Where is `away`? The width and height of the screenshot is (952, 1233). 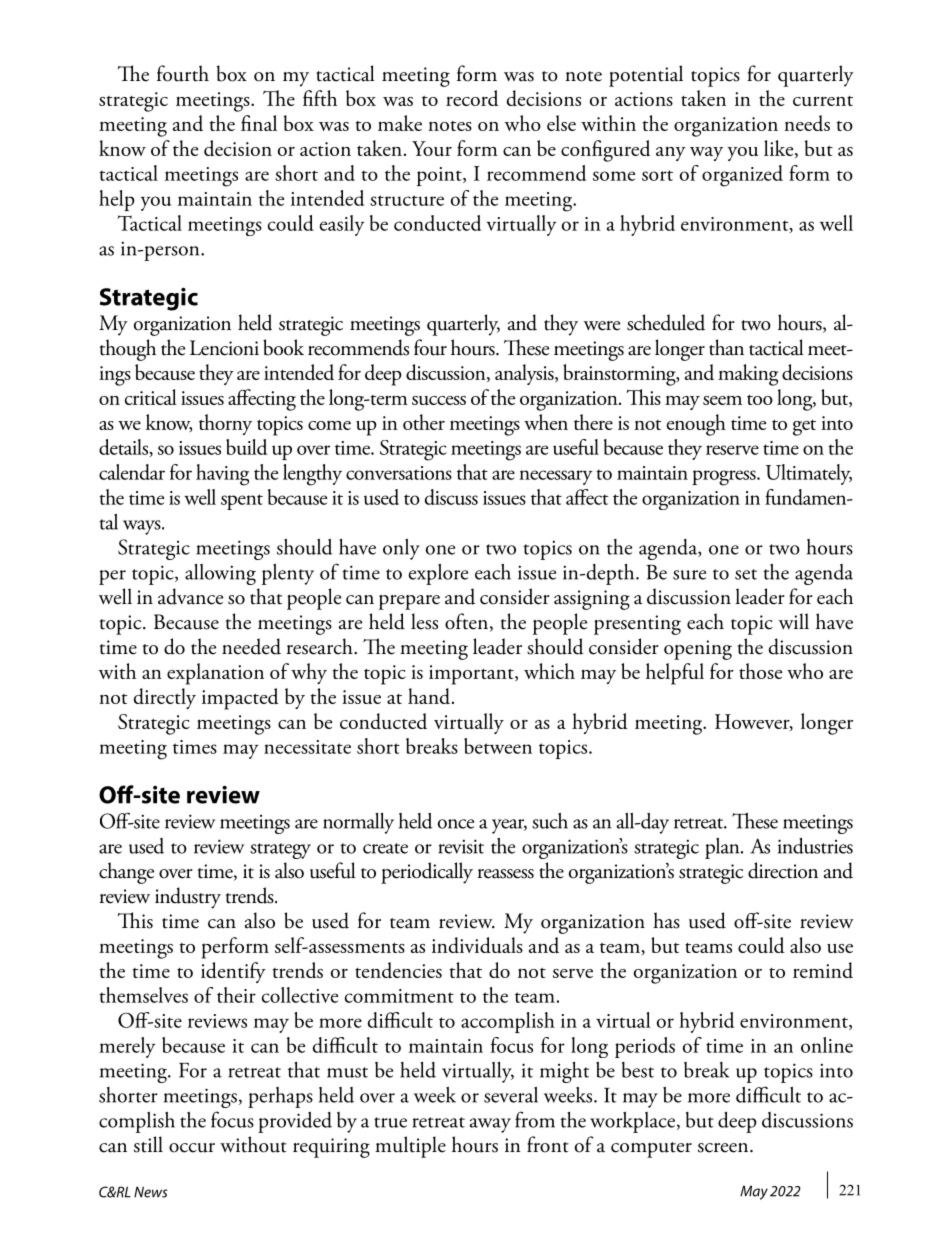
away is located at coordinates (490, 1125).
